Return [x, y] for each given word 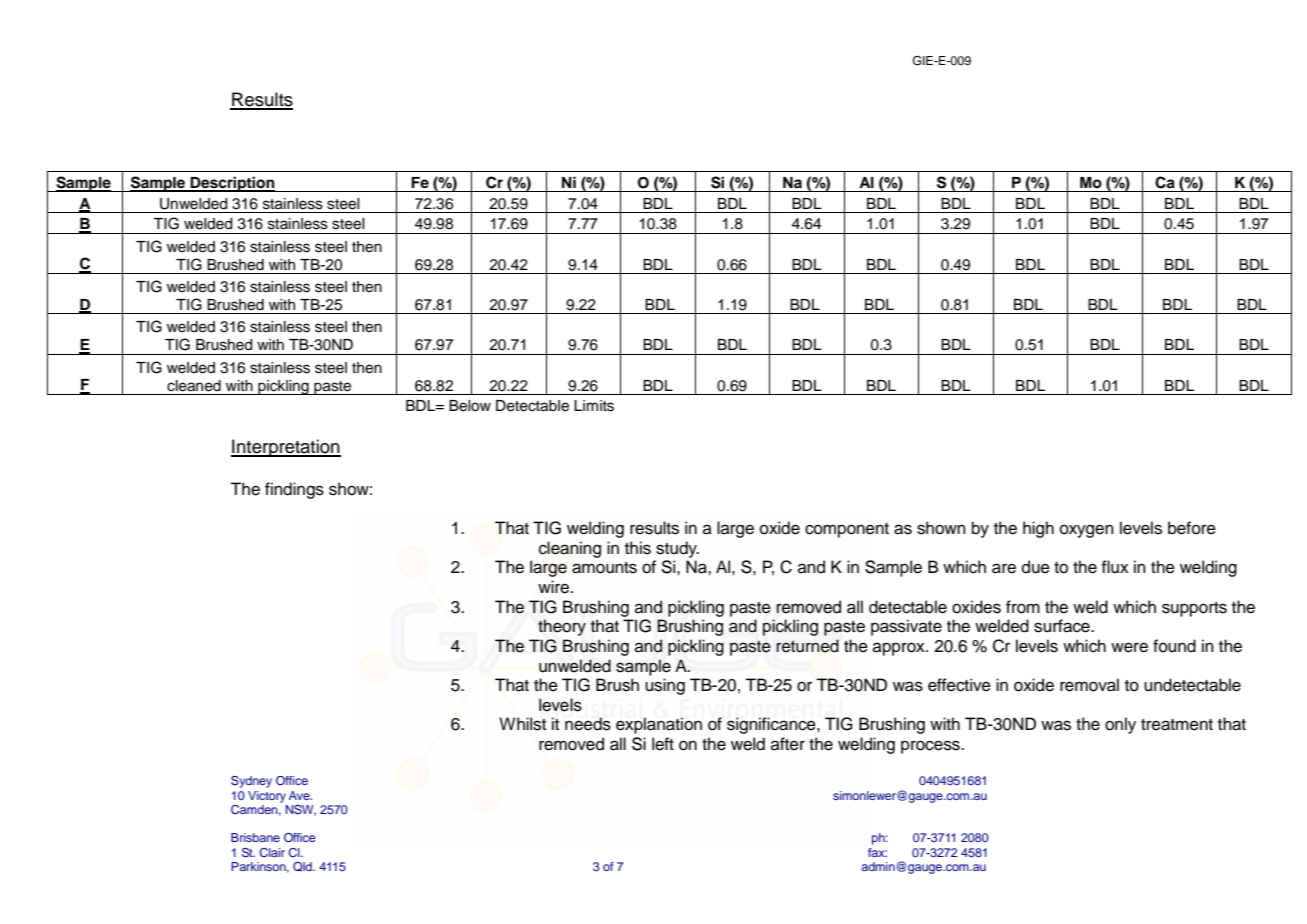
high [1038, 529]
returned [808, 646]
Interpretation [286, 448]
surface [1063, 626]
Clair [272, 852]
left [663, 744]
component [847, 530]
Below [470, 406]
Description [233, 184]
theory [562, 627]
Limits [594, 406]
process [931, 747]
